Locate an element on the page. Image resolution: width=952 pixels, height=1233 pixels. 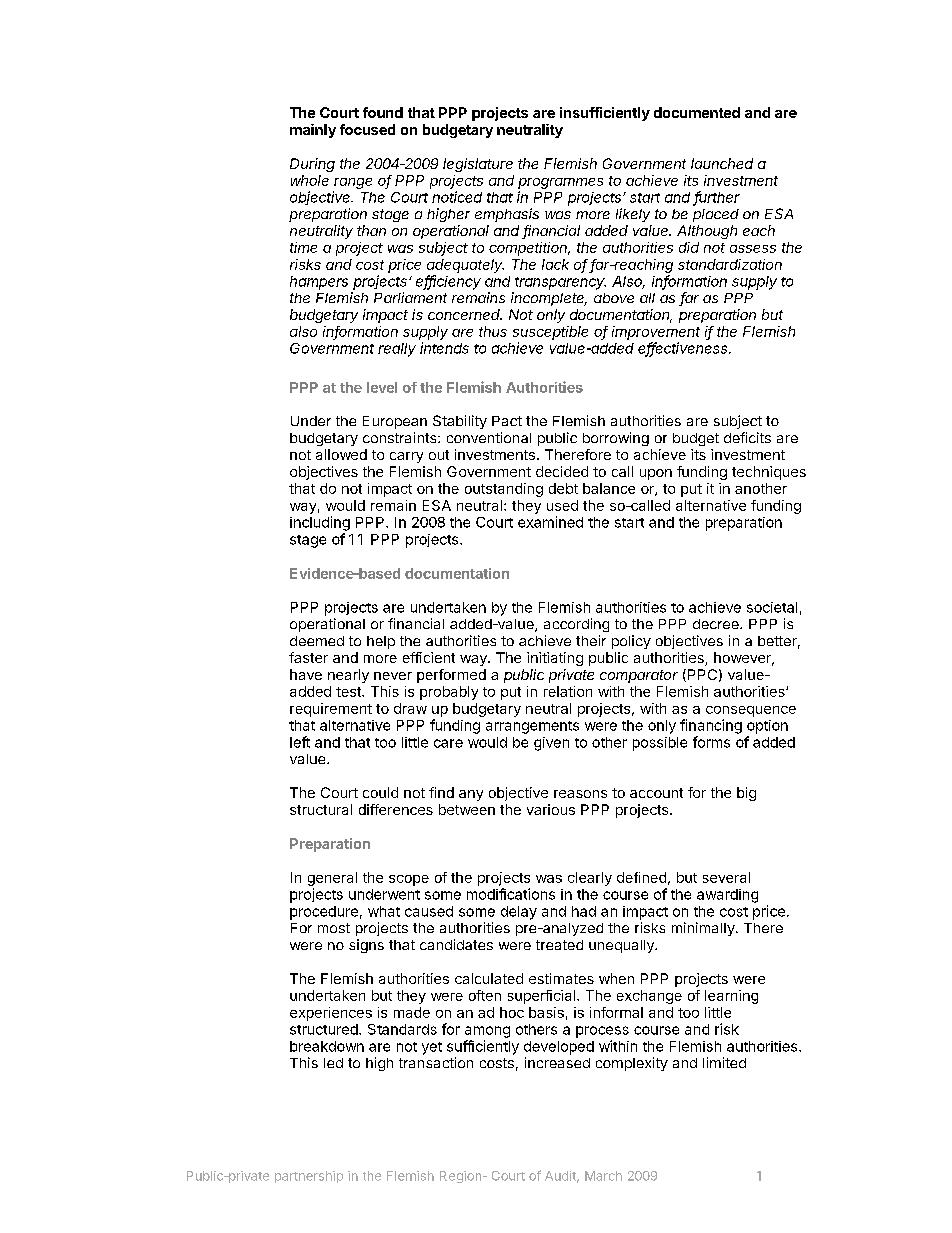
found is located at coordinates (383, 112).
